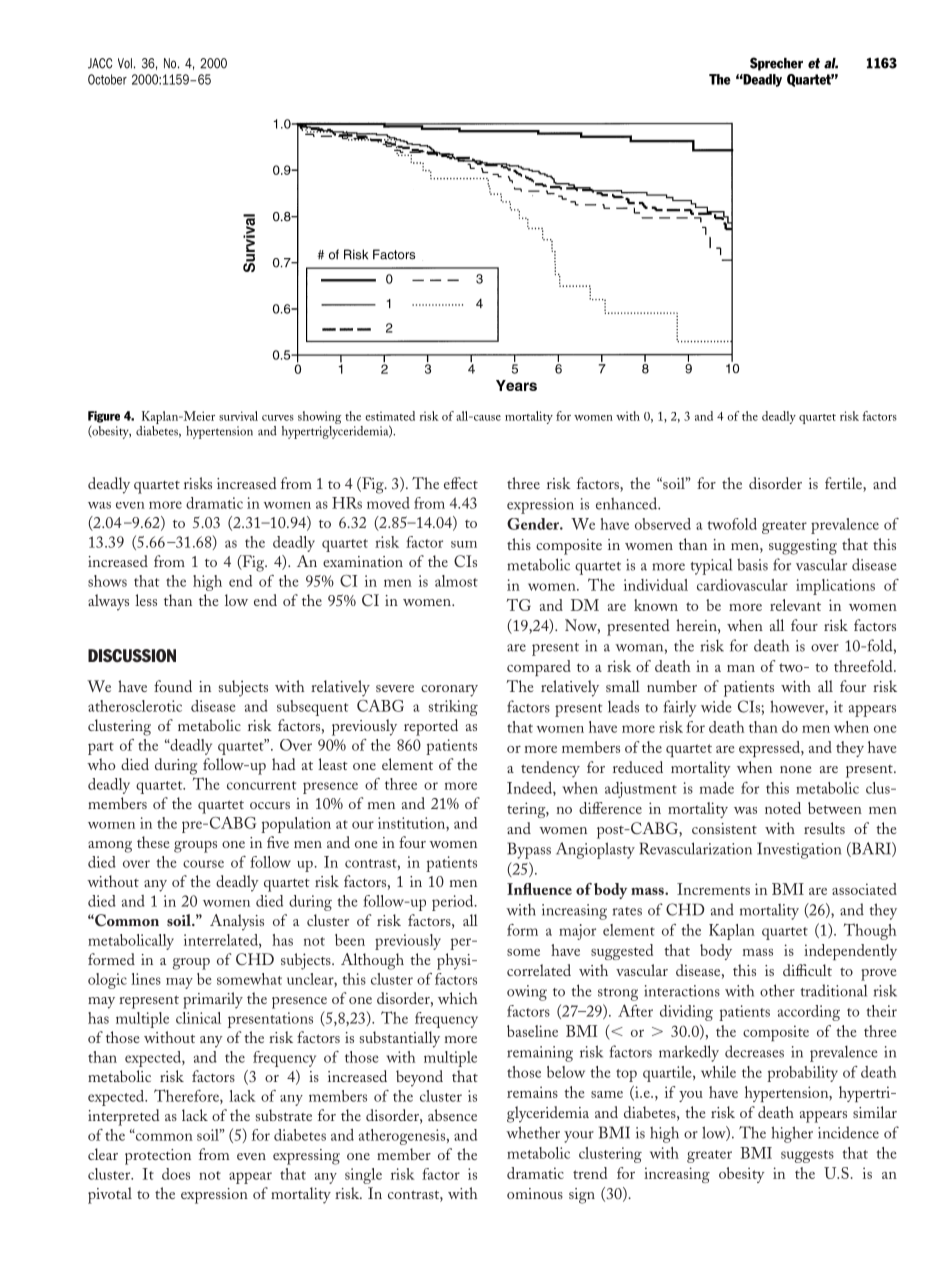 Image resolution: width=952 pixels, height=1277 pixels. I want to click on difficult, so click(807, 970).
